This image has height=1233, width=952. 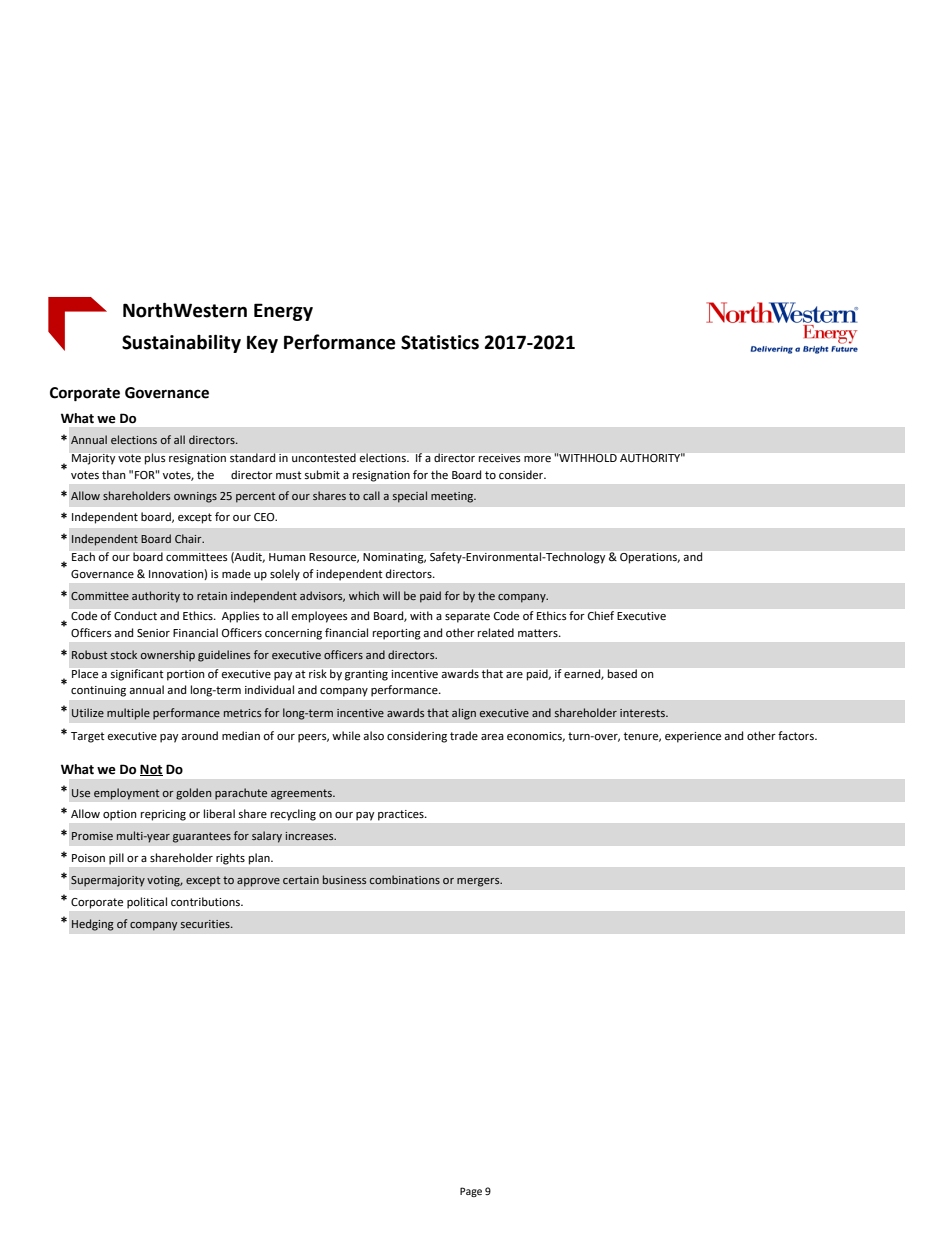 What do you see at coordinates (693, 737) in the image?
I see `experience` at bounding box center [693, 737].
